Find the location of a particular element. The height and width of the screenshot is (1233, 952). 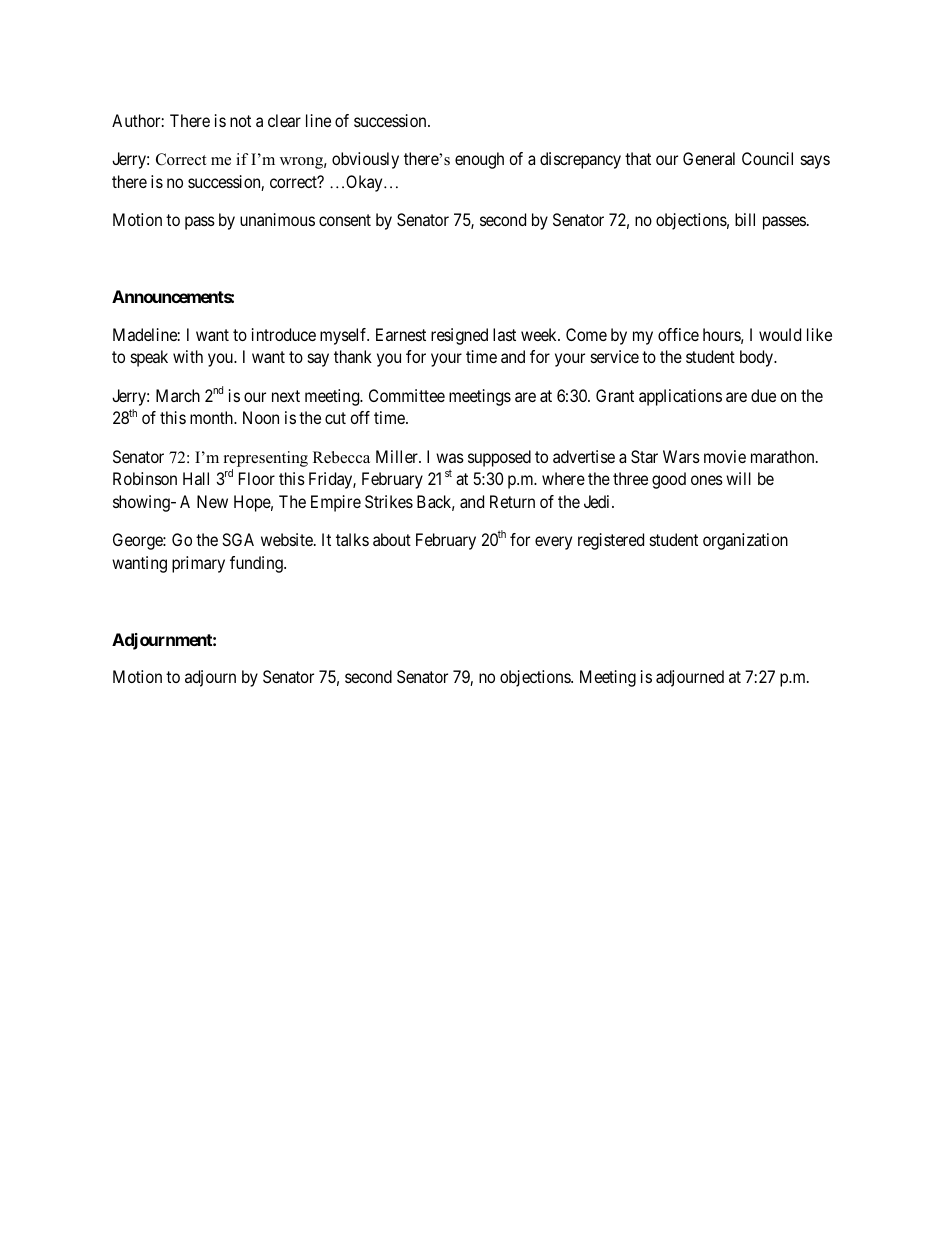

resigned is located at coordinates (459, 336).
